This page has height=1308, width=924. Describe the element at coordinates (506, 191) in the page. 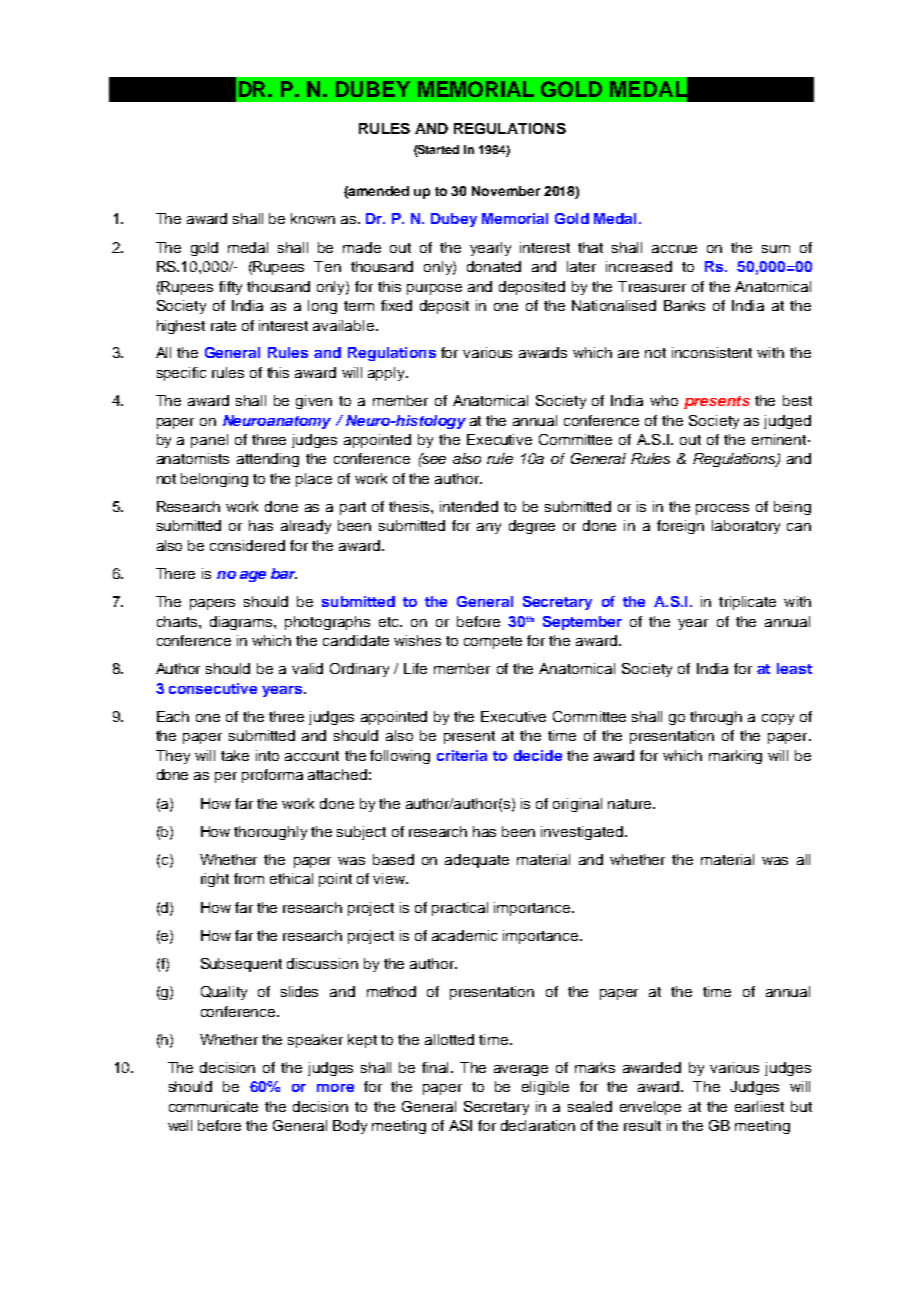

I see `November` at that location.
